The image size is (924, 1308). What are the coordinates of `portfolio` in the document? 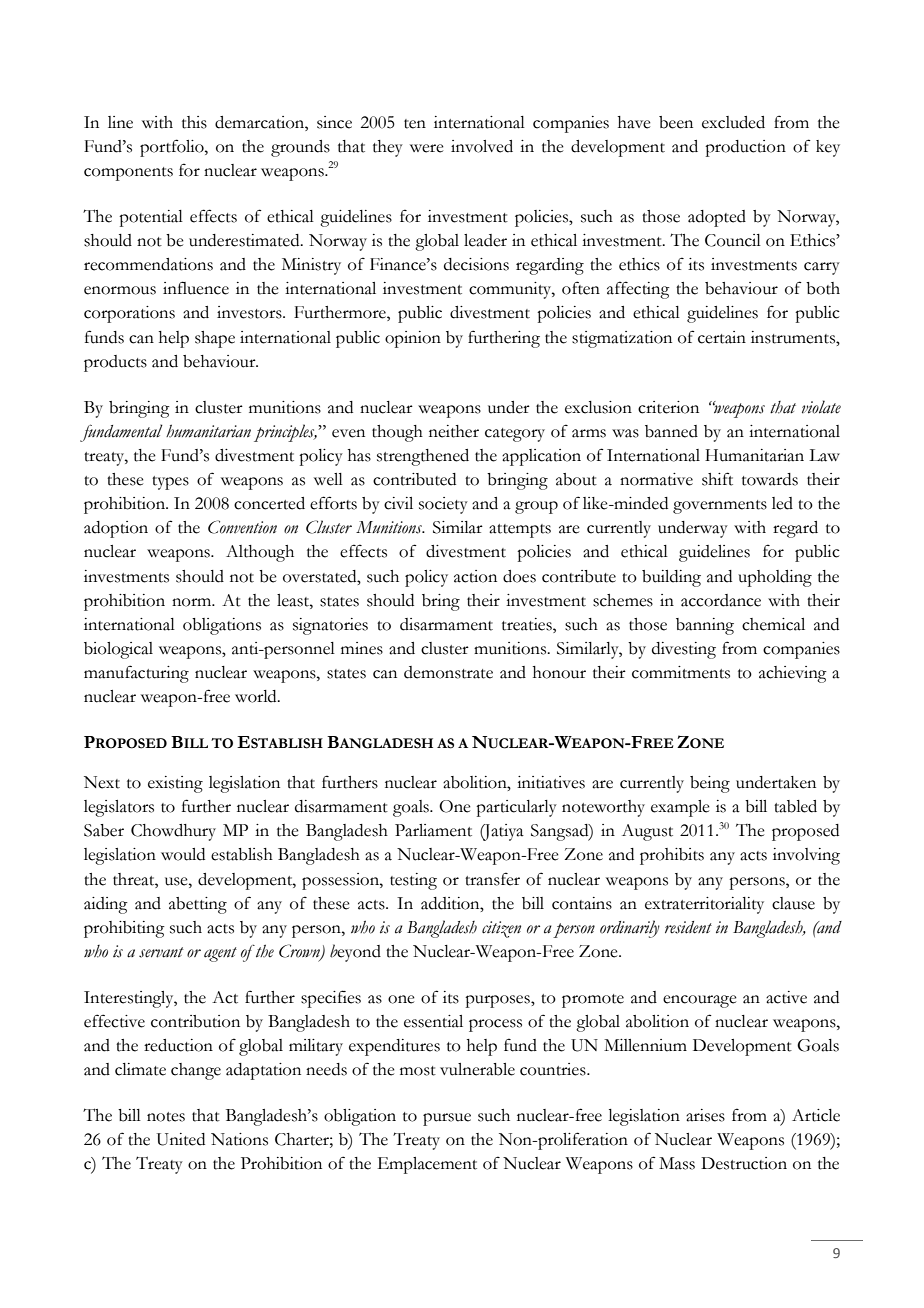 It's located at (173, 148).
